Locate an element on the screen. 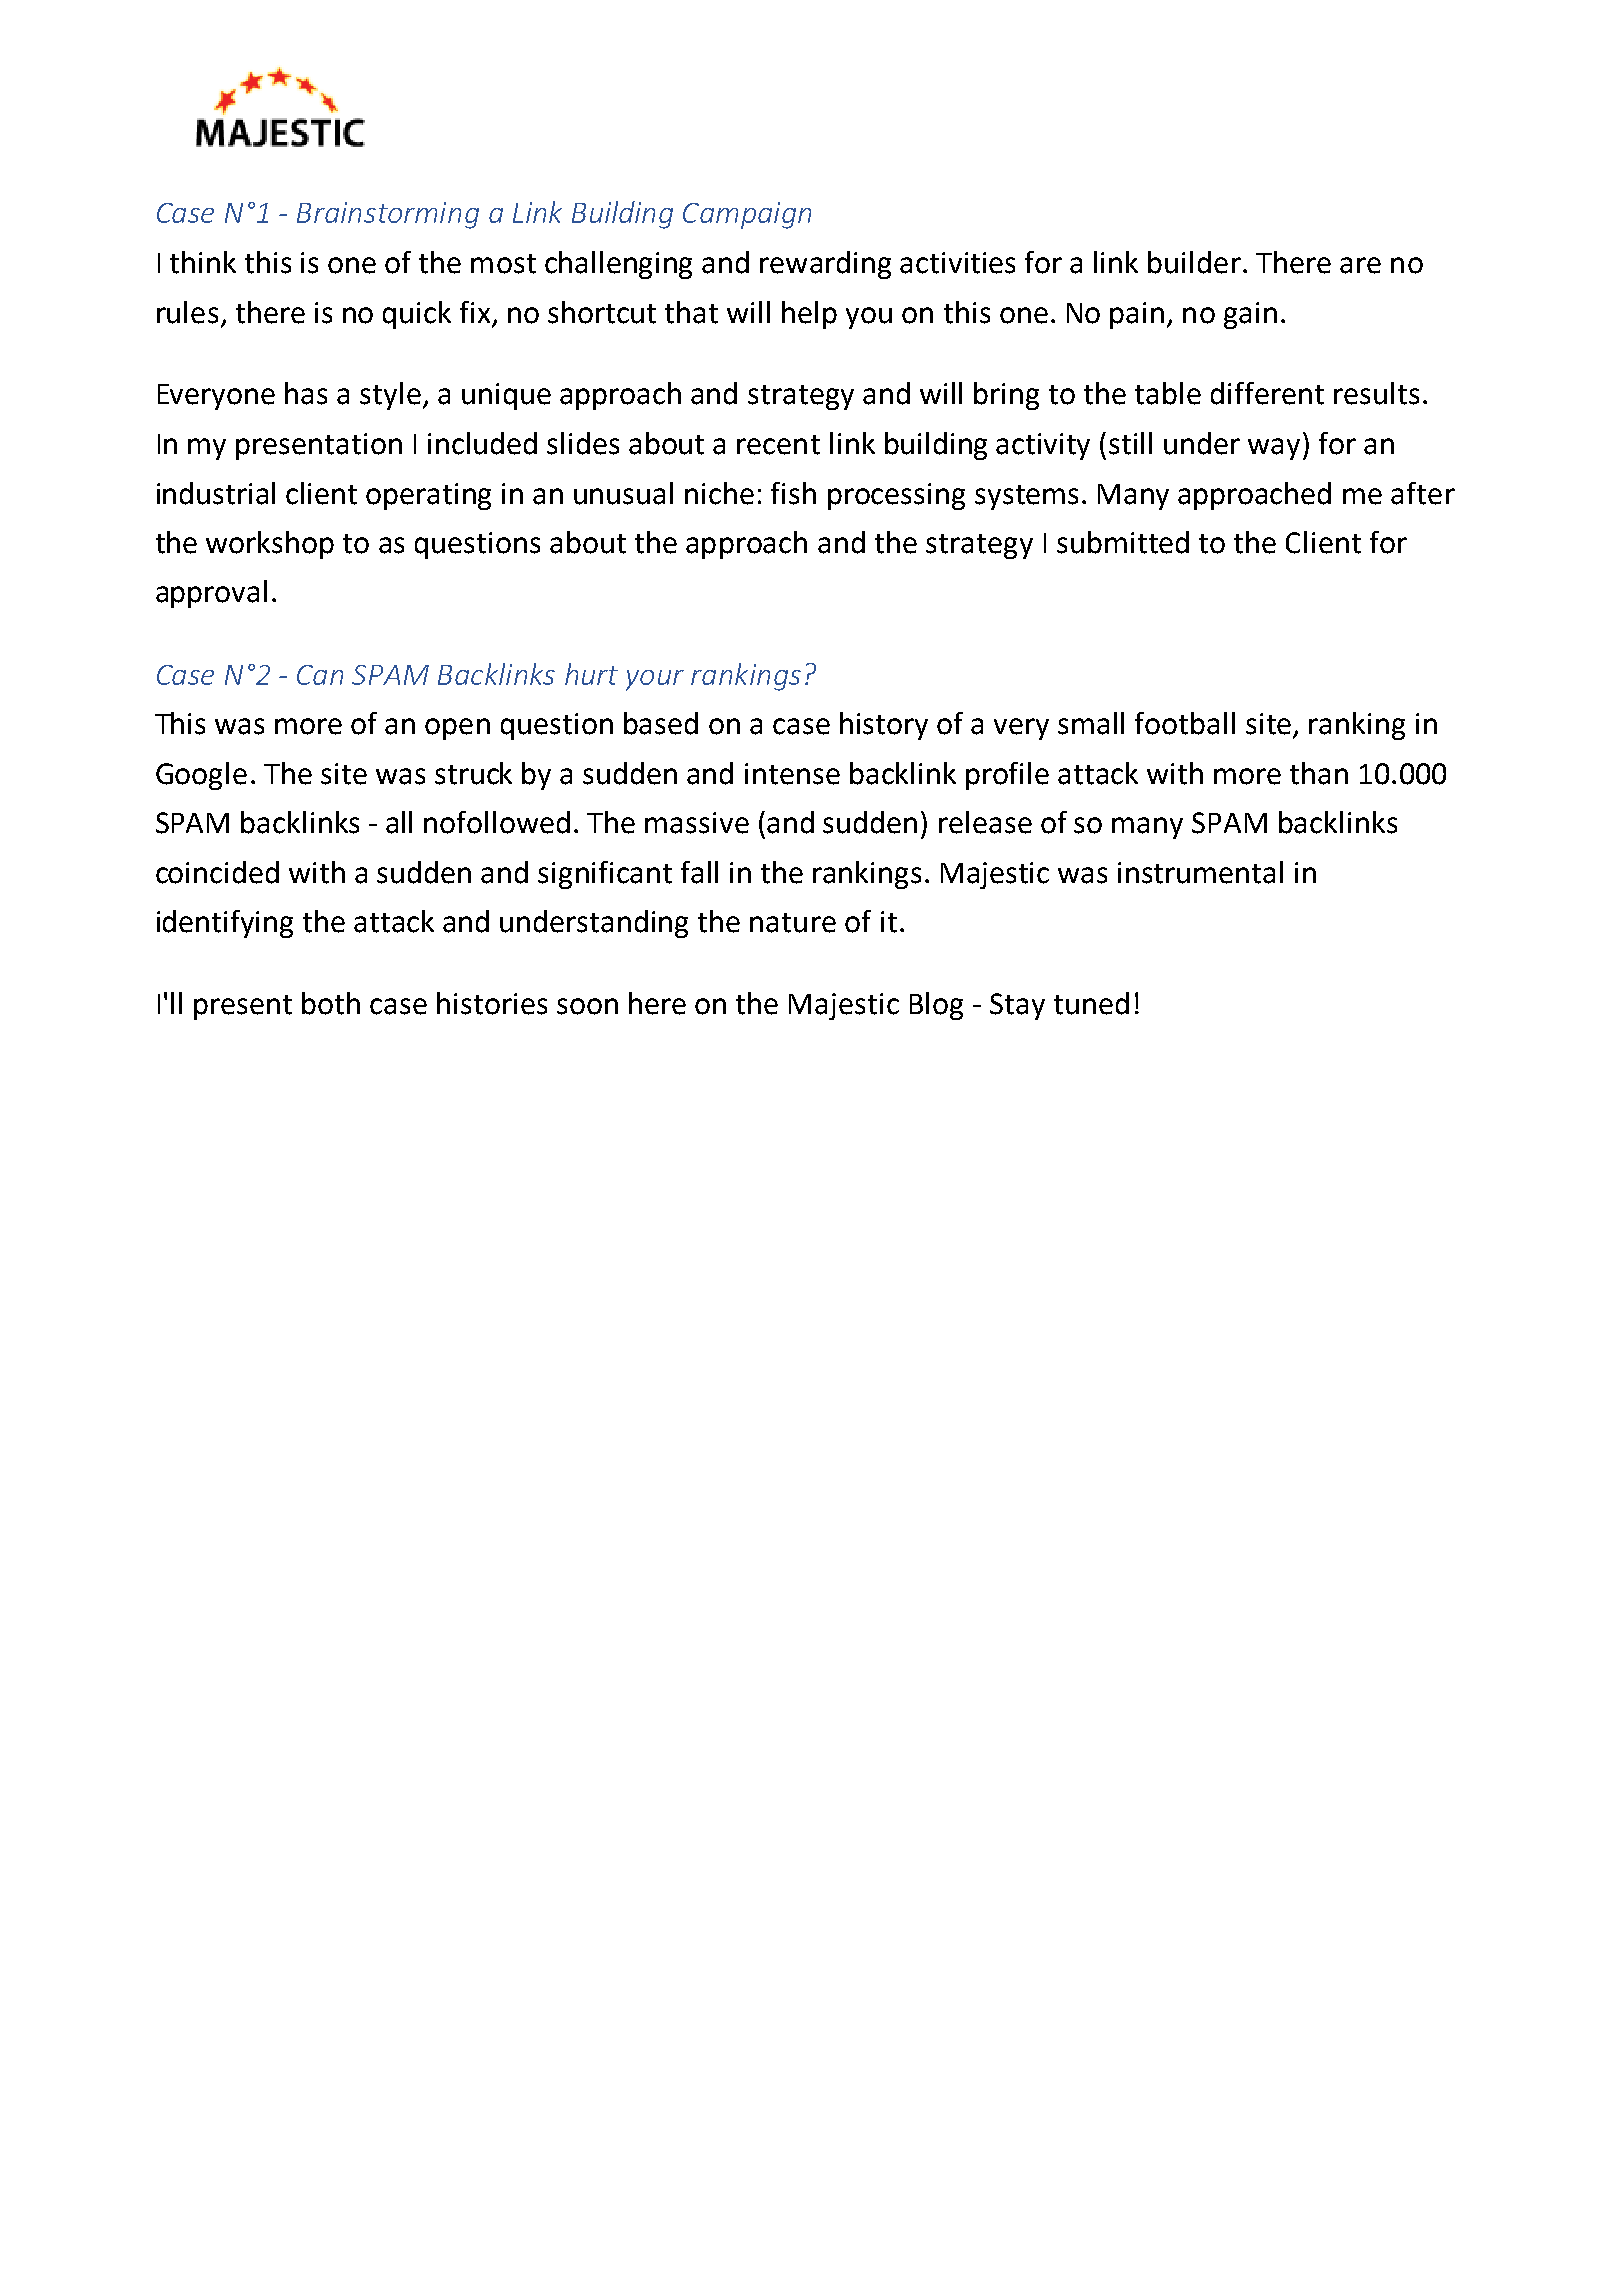 The image size is (1610, 2277). your is located at coordinates (655, 680).
